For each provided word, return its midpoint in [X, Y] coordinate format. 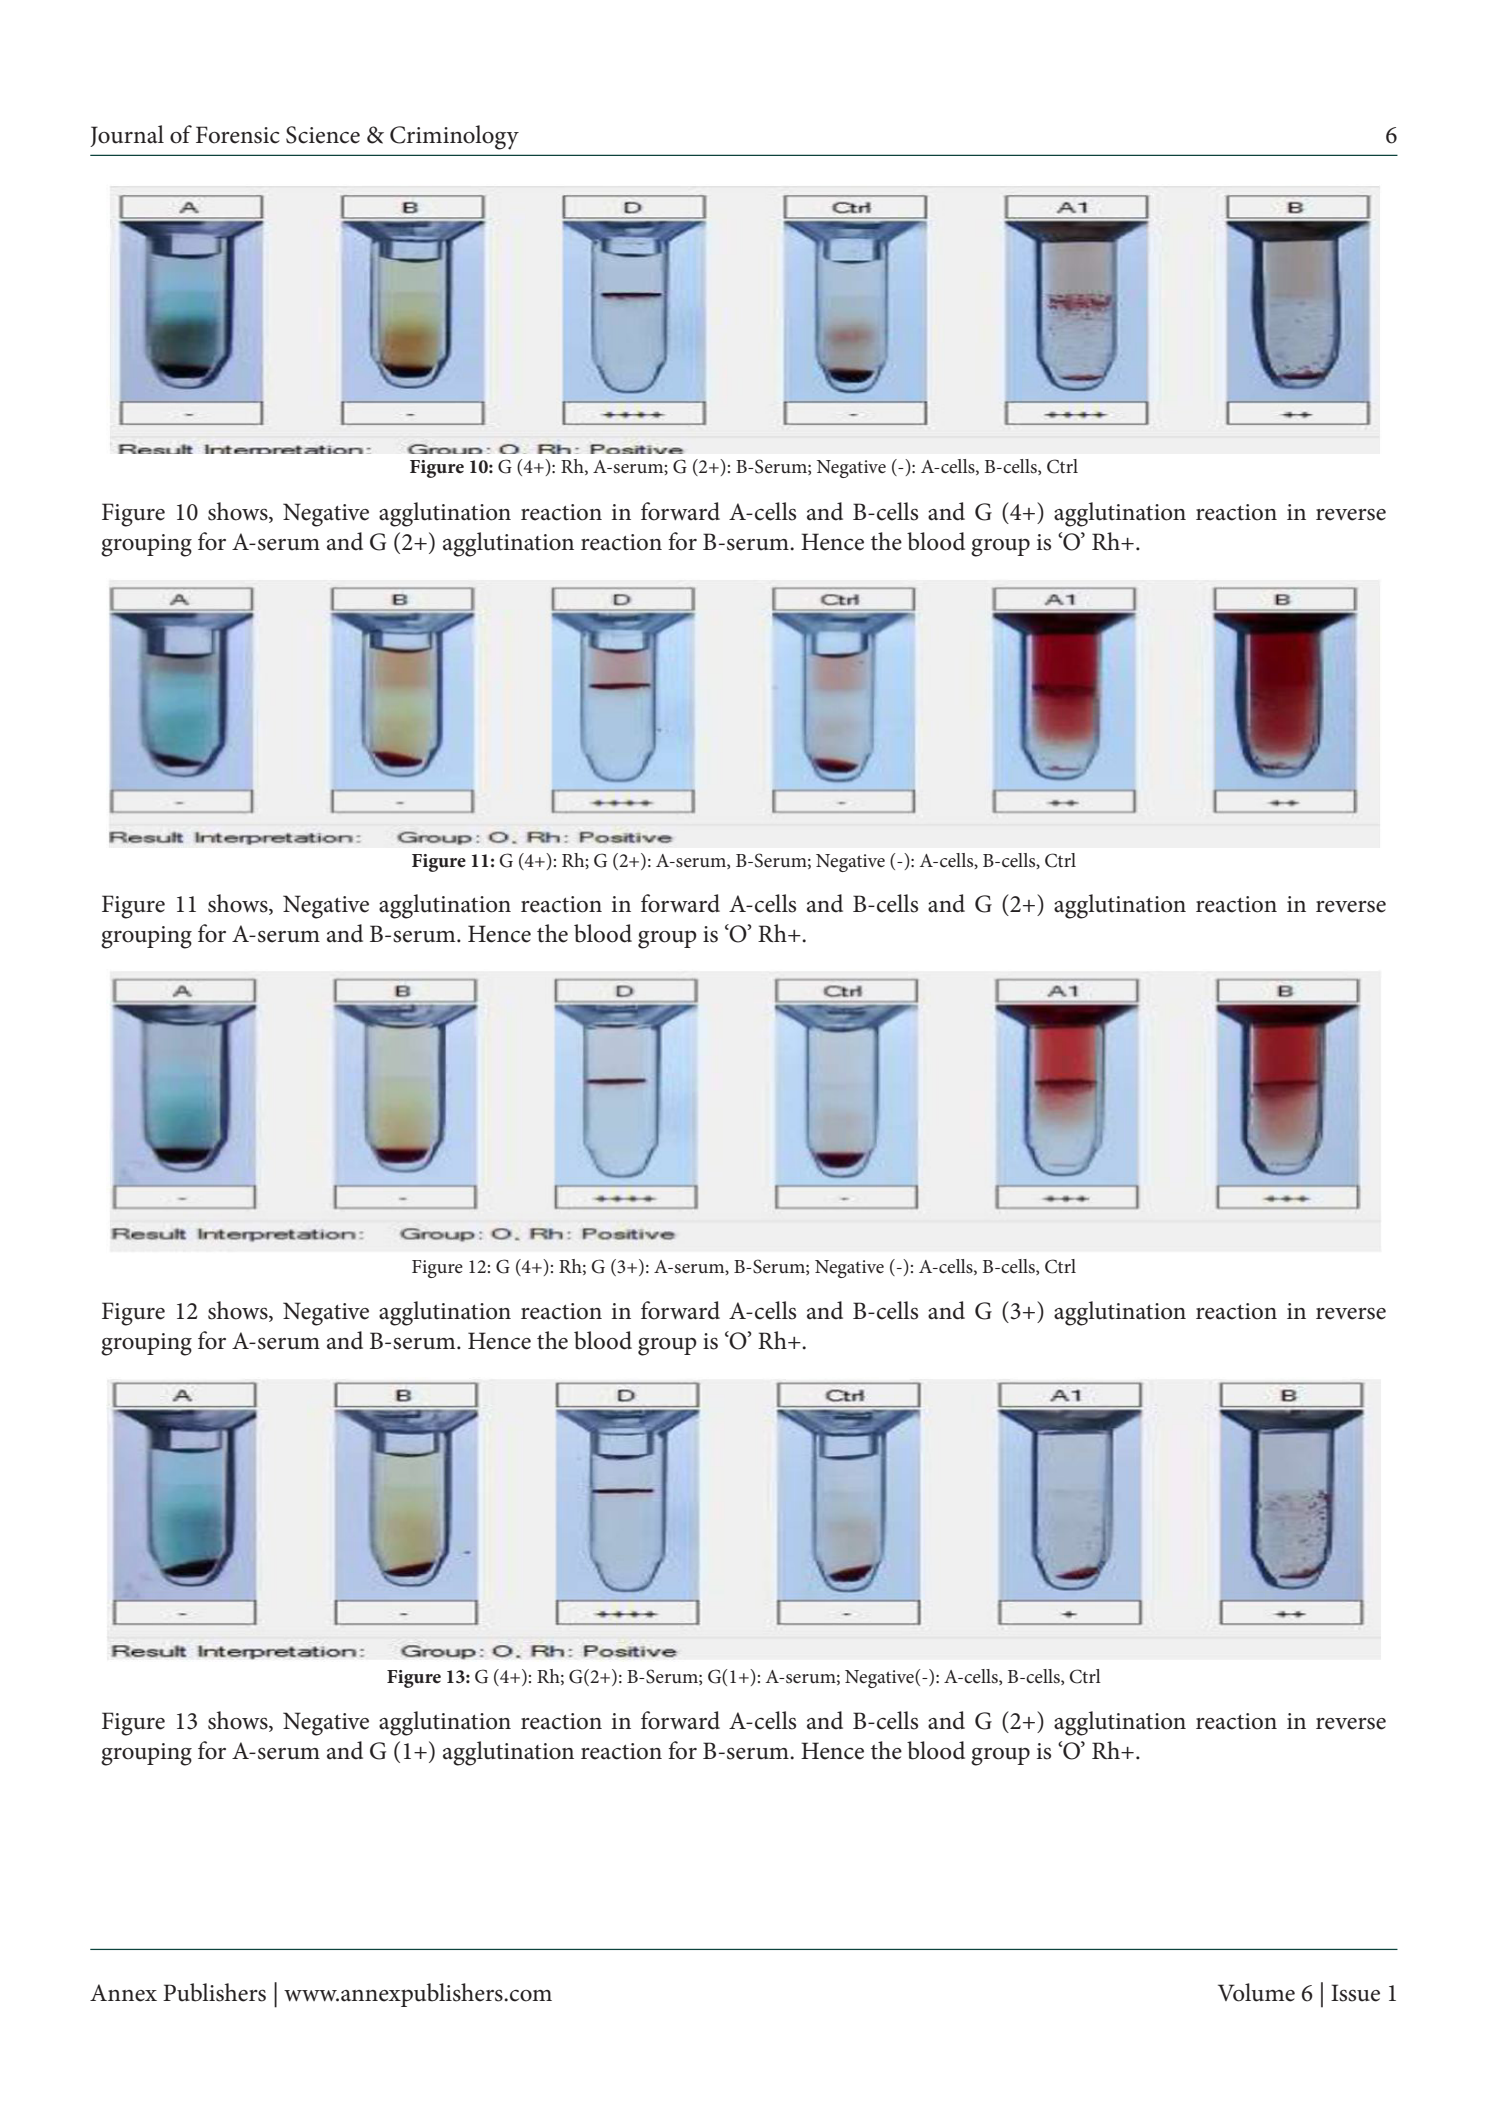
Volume [1256, 1992]
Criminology [454, 137]
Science [323, 135]
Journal [127, 136]
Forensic [238, 135]
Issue [1355, 1993]
